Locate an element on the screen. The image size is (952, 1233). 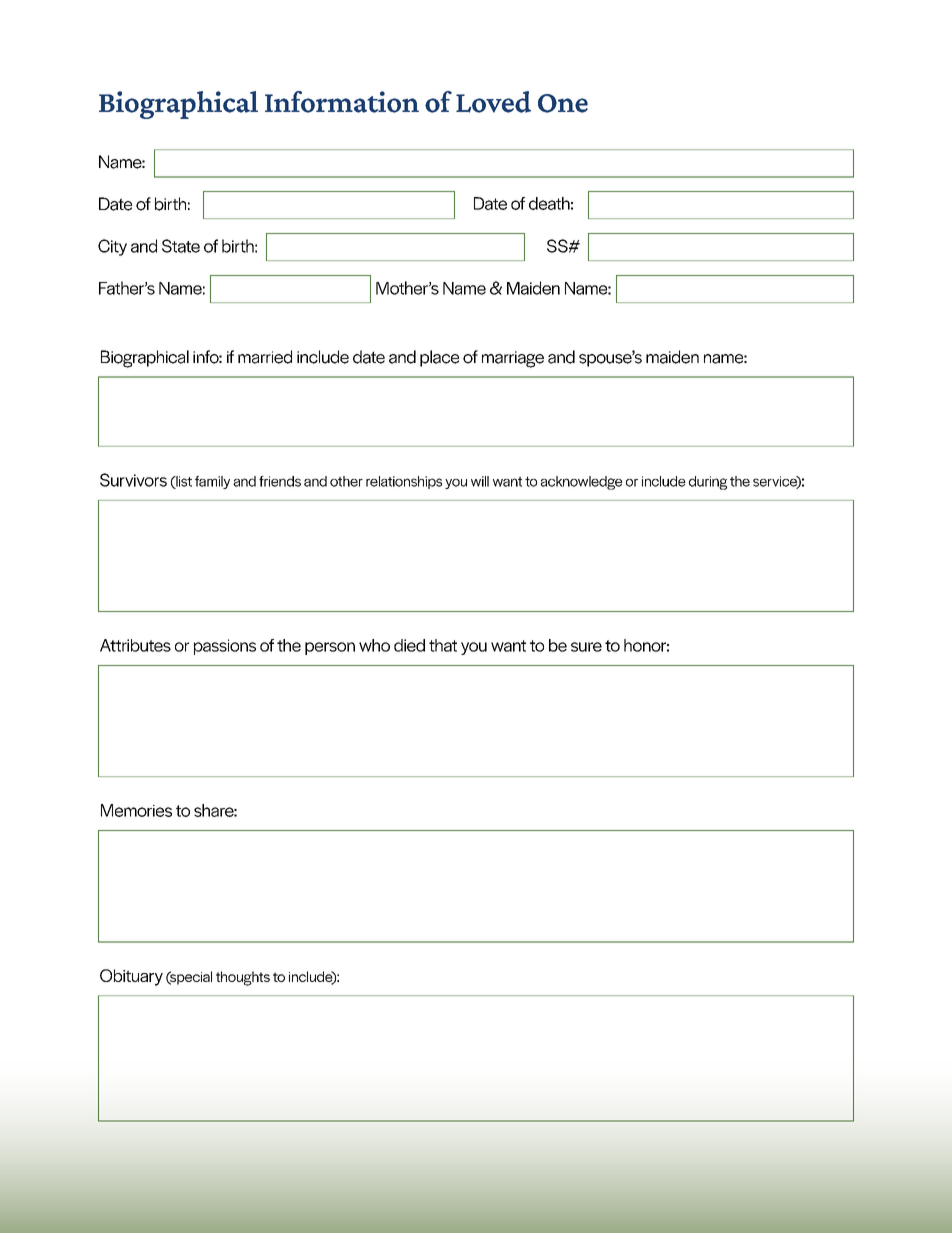
place is located at coordinates (439, 358).
